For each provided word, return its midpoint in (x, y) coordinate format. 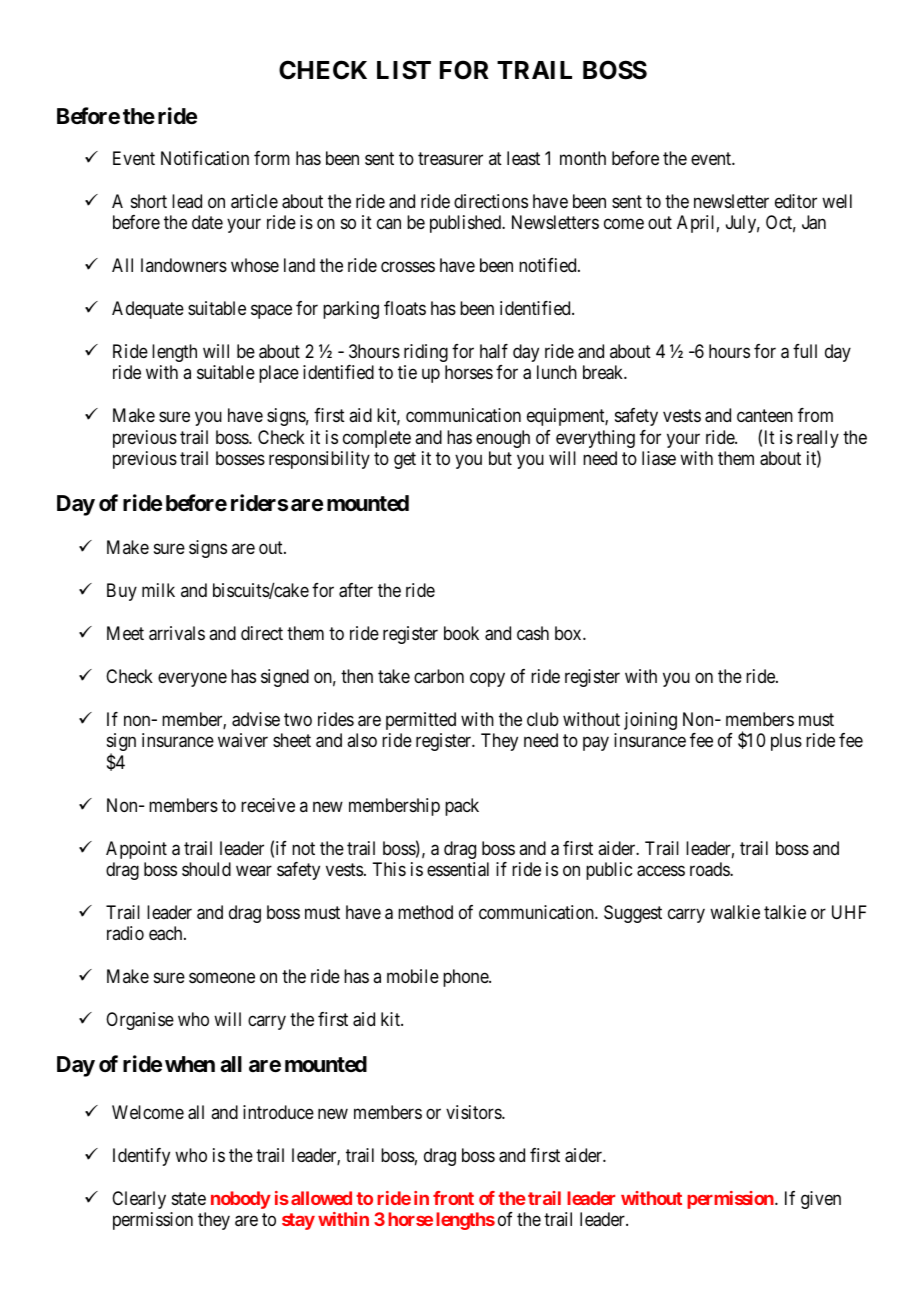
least (523, 158)
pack (462, 807)
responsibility (319, 460)
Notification (205, 158)
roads (710, 869)
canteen (765, 416)
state (189, 1198)
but (500, 458)
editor (796, 201)
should (206, 869)
